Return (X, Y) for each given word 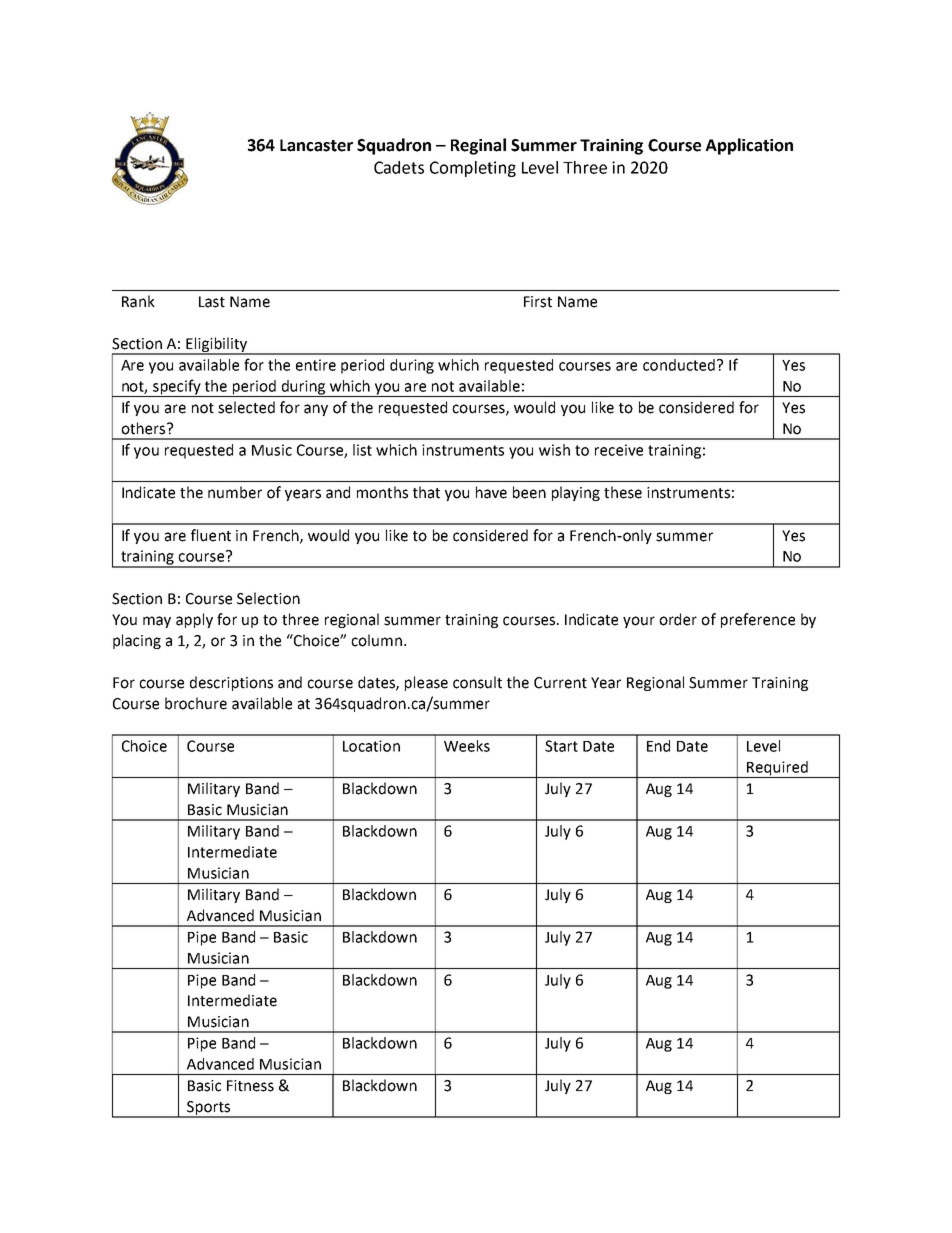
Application (749, 146)
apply (194, 620)
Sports (209, 1109)
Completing (473, 169)
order (678, 619)
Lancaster (316, 145)
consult (477, 682)
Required (777, 769)
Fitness (250, 1086)
